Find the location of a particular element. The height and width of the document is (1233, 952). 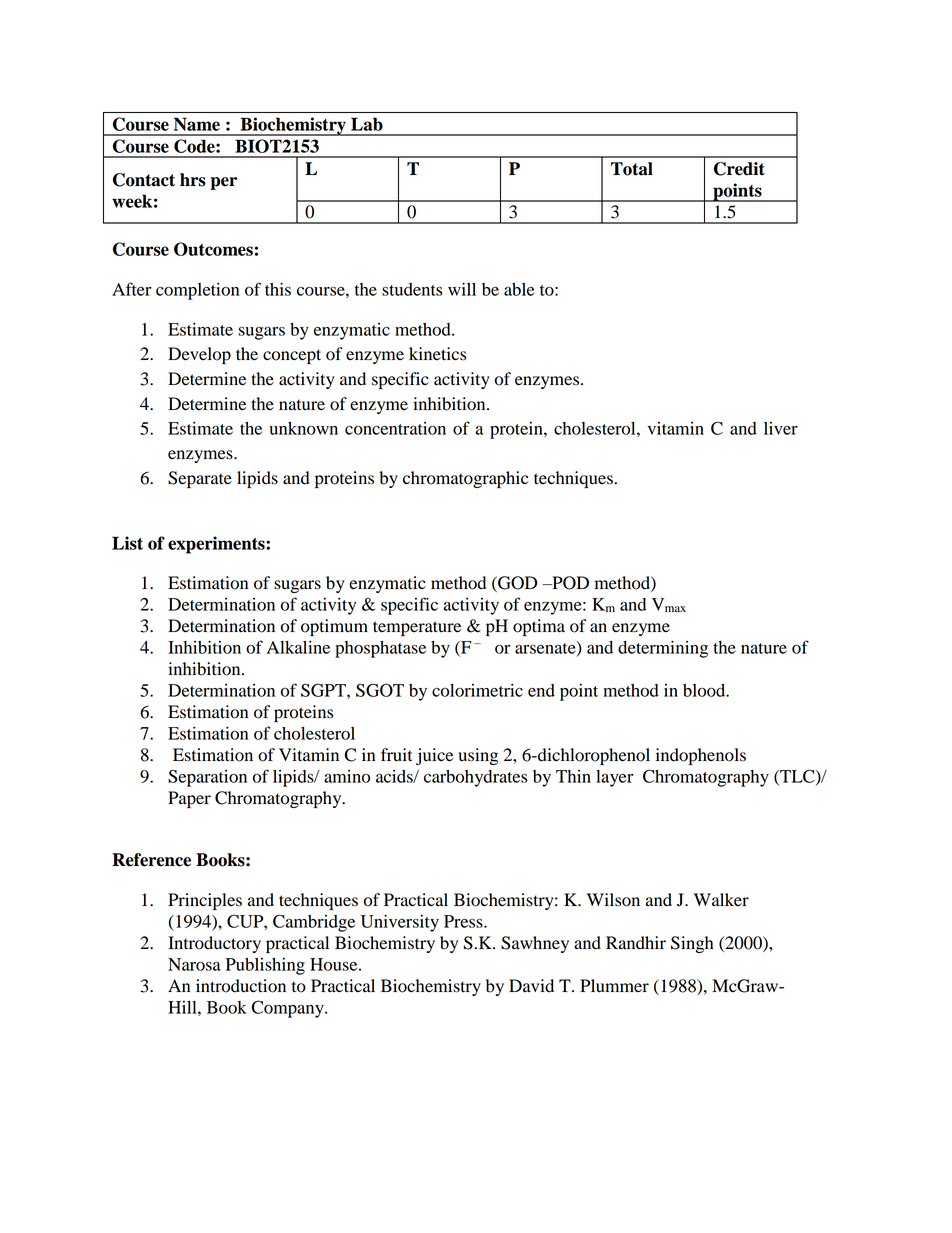

colorimetric is located at coordinates (477, 690).
